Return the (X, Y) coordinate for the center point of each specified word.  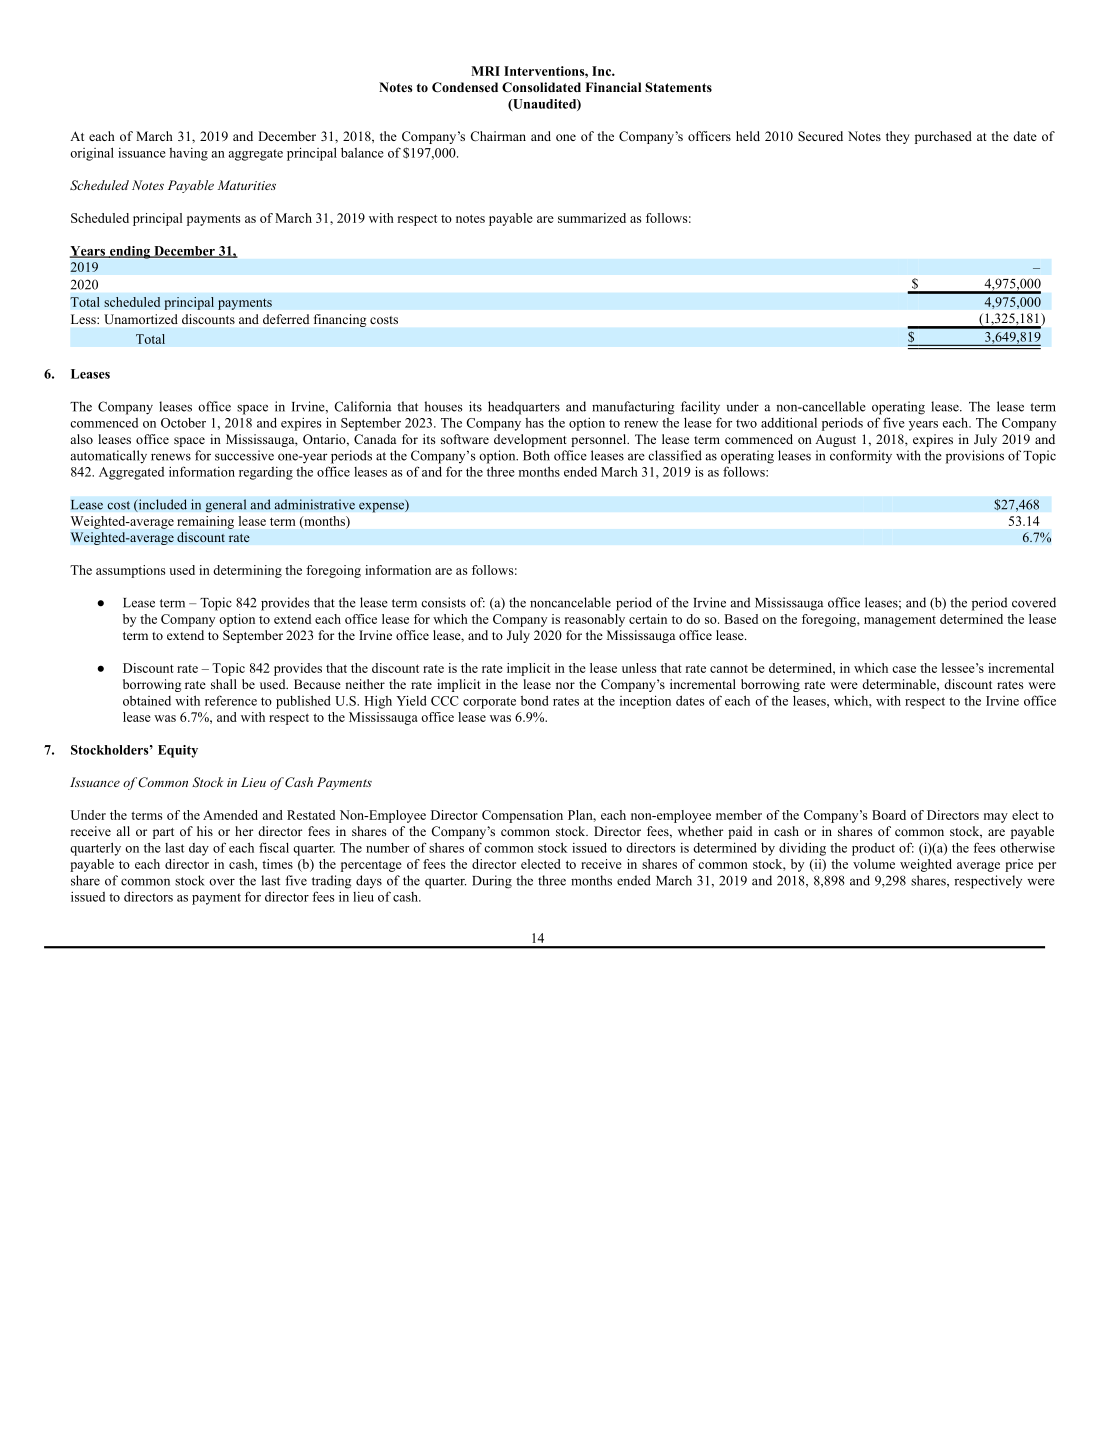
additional (789, 422)
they (898, 137)
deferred (286, 319)
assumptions (130, 571)
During (492, 882)
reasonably (595, 620)
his (205, 831)
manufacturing (633, 408)
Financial (613, 87)
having (188, 154)
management (900, 621)
